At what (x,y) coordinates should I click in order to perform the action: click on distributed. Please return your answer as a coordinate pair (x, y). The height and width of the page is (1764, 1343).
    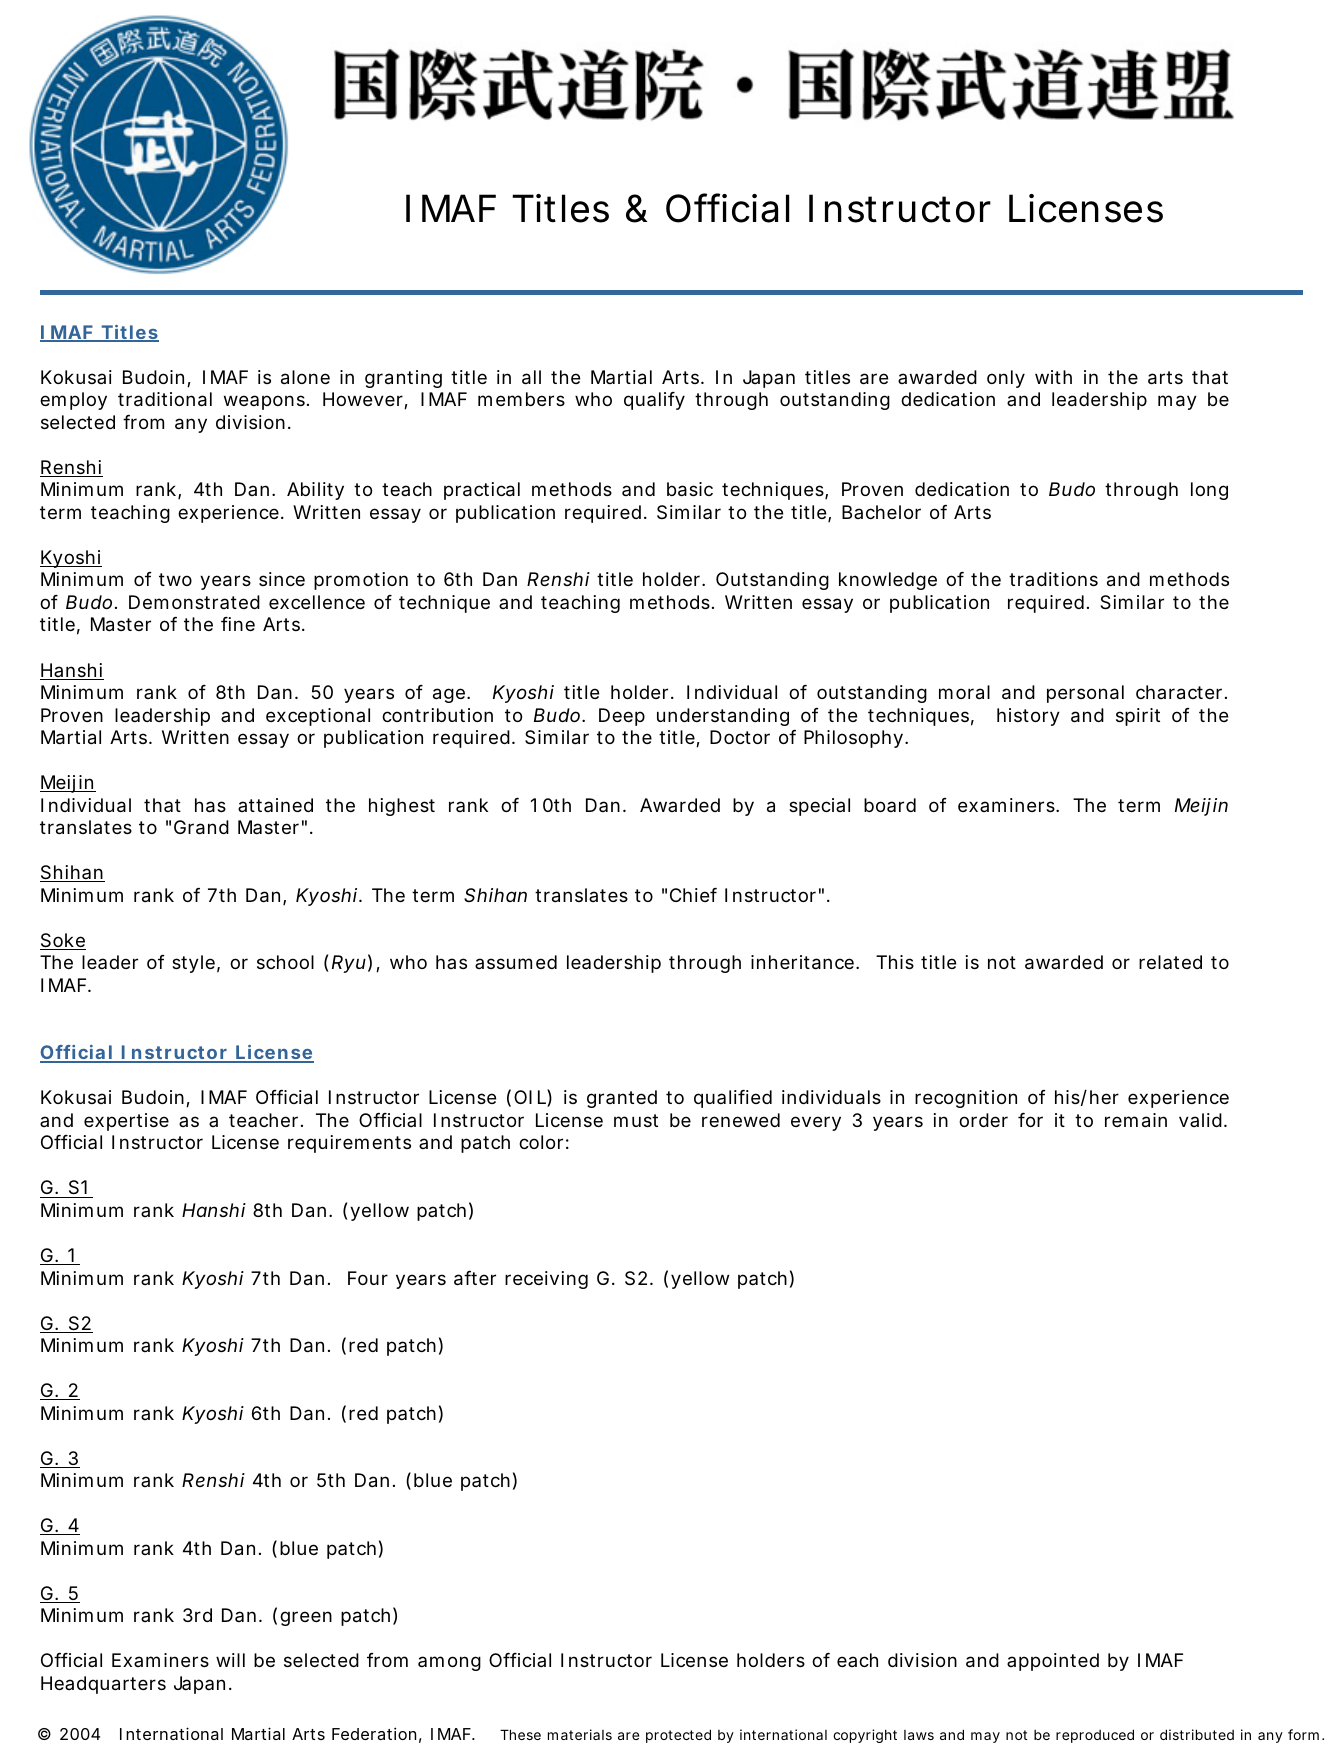
    Looking at the image, I should click on (1197, 1734).
